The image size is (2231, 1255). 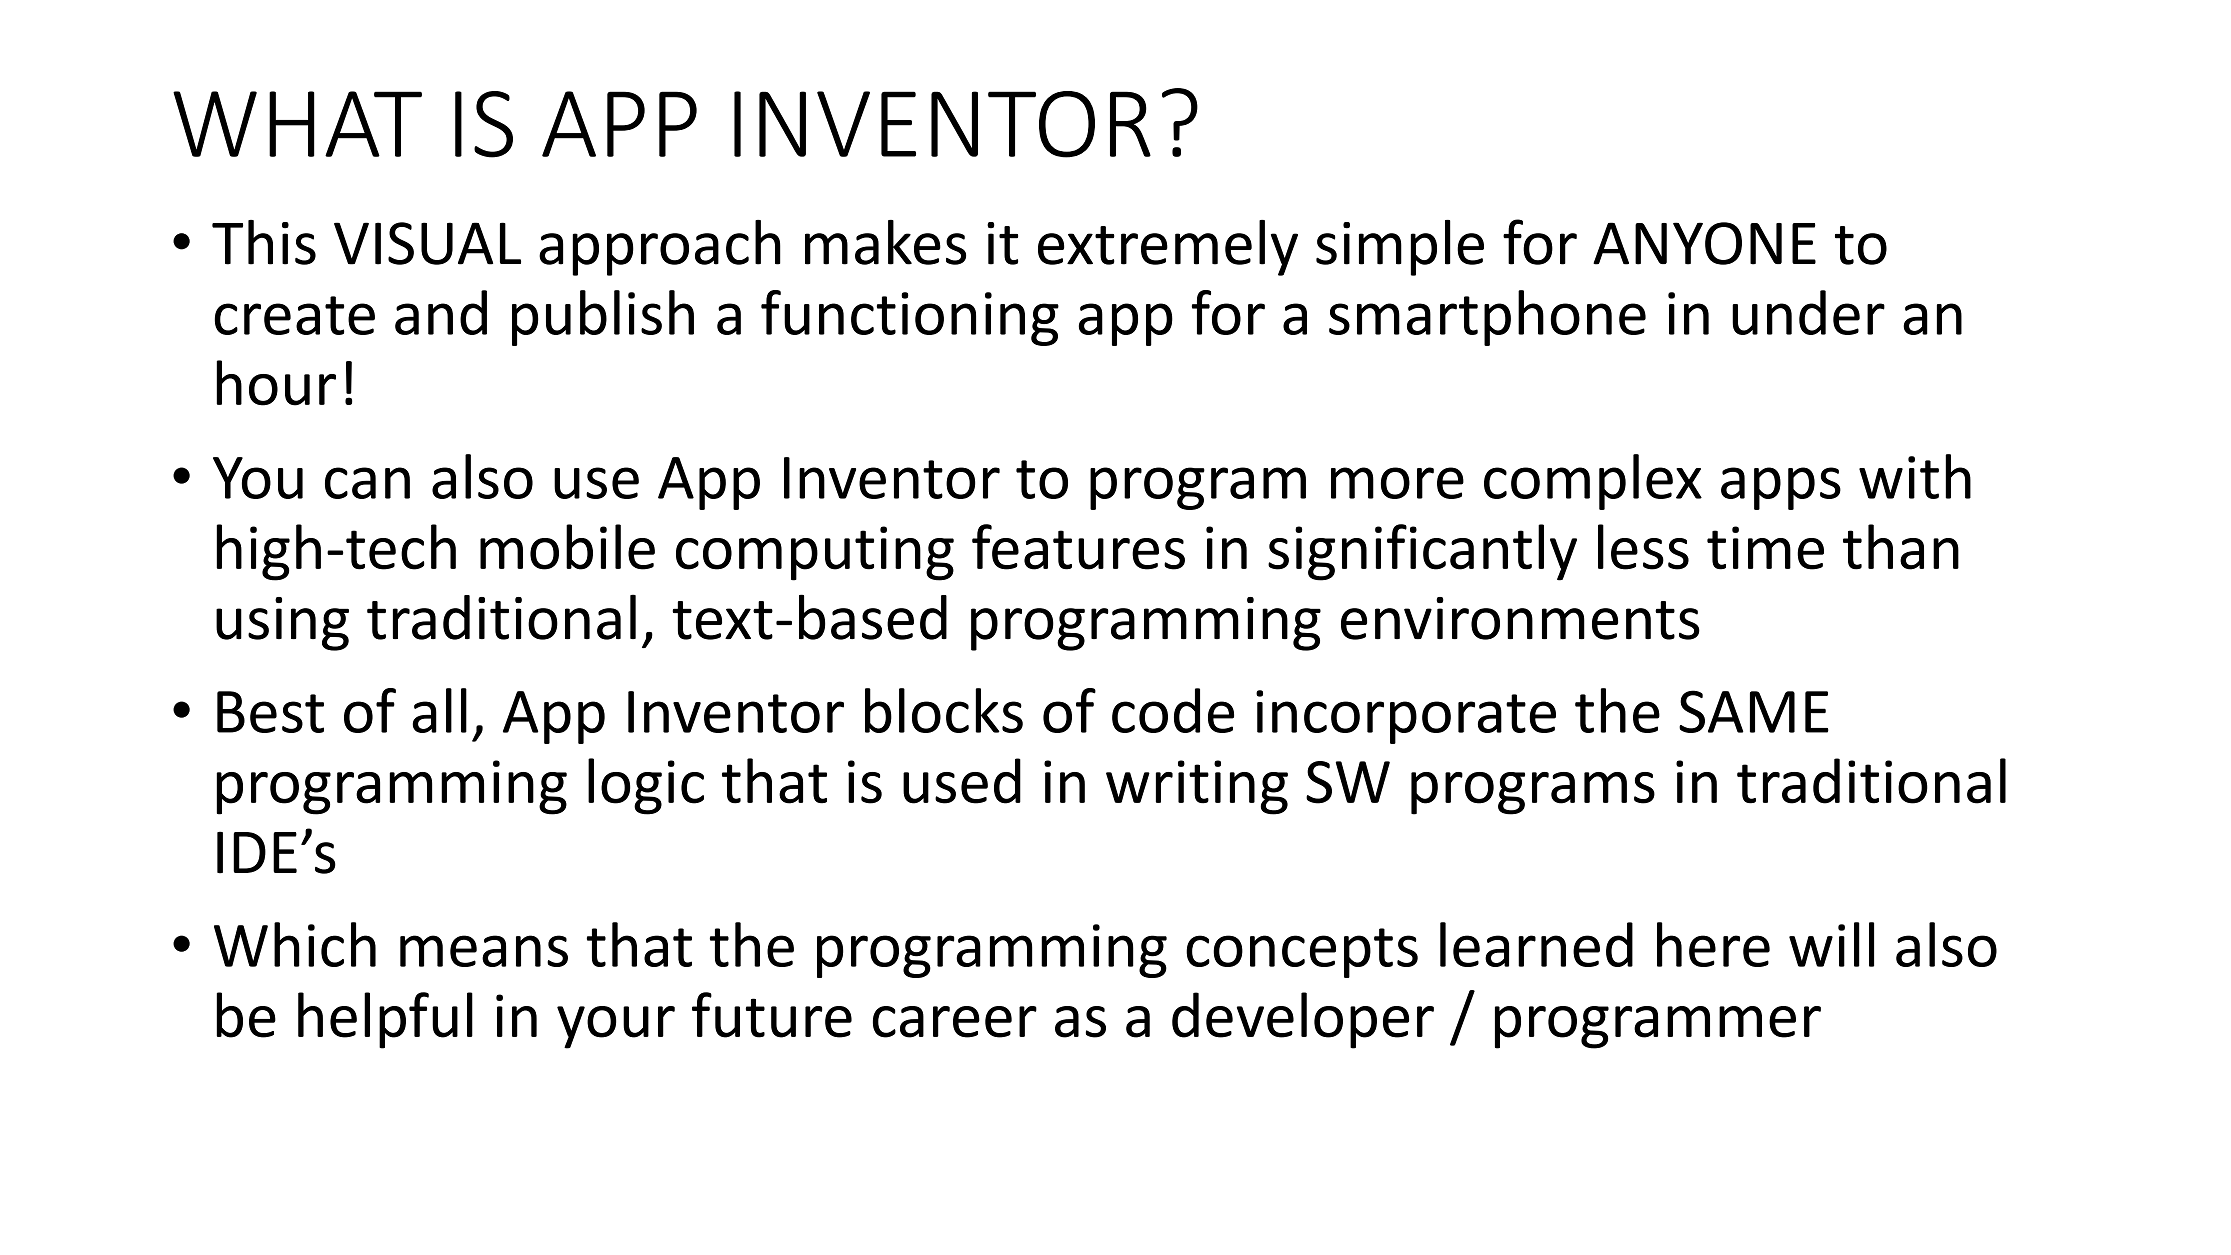 What do you see at coordinates (1704, 243) in the page?
I see `ANYONE` at bounding box center [1704, 243].
